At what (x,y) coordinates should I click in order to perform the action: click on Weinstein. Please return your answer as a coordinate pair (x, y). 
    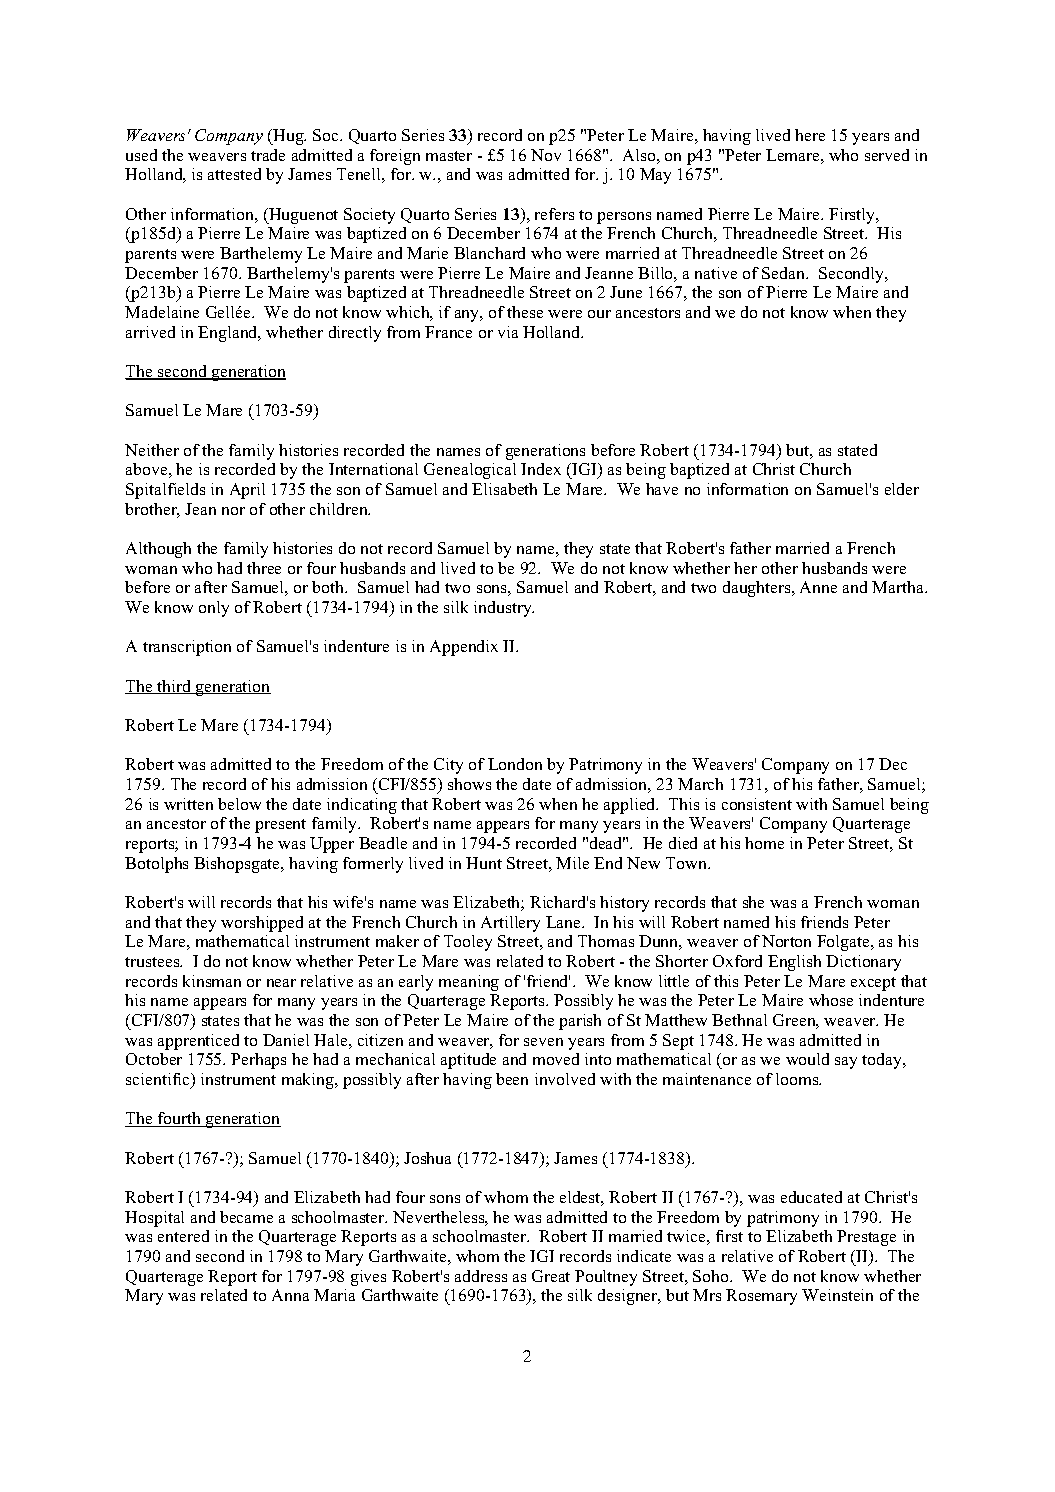
    Looking at the image, I should click on (837, 1295).
